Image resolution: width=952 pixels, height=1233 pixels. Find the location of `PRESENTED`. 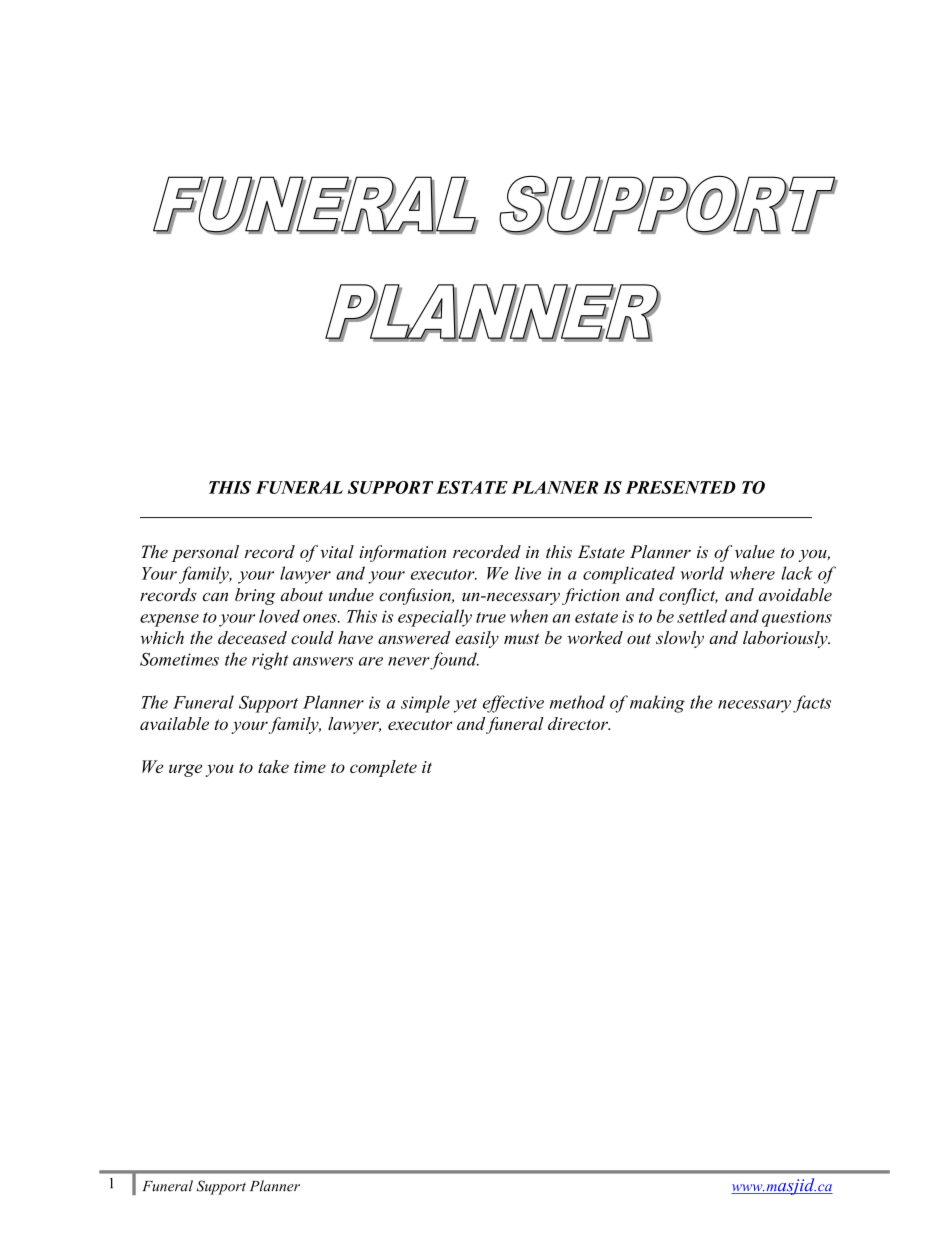

PRESENTED is located at coordinates (680, 487).
